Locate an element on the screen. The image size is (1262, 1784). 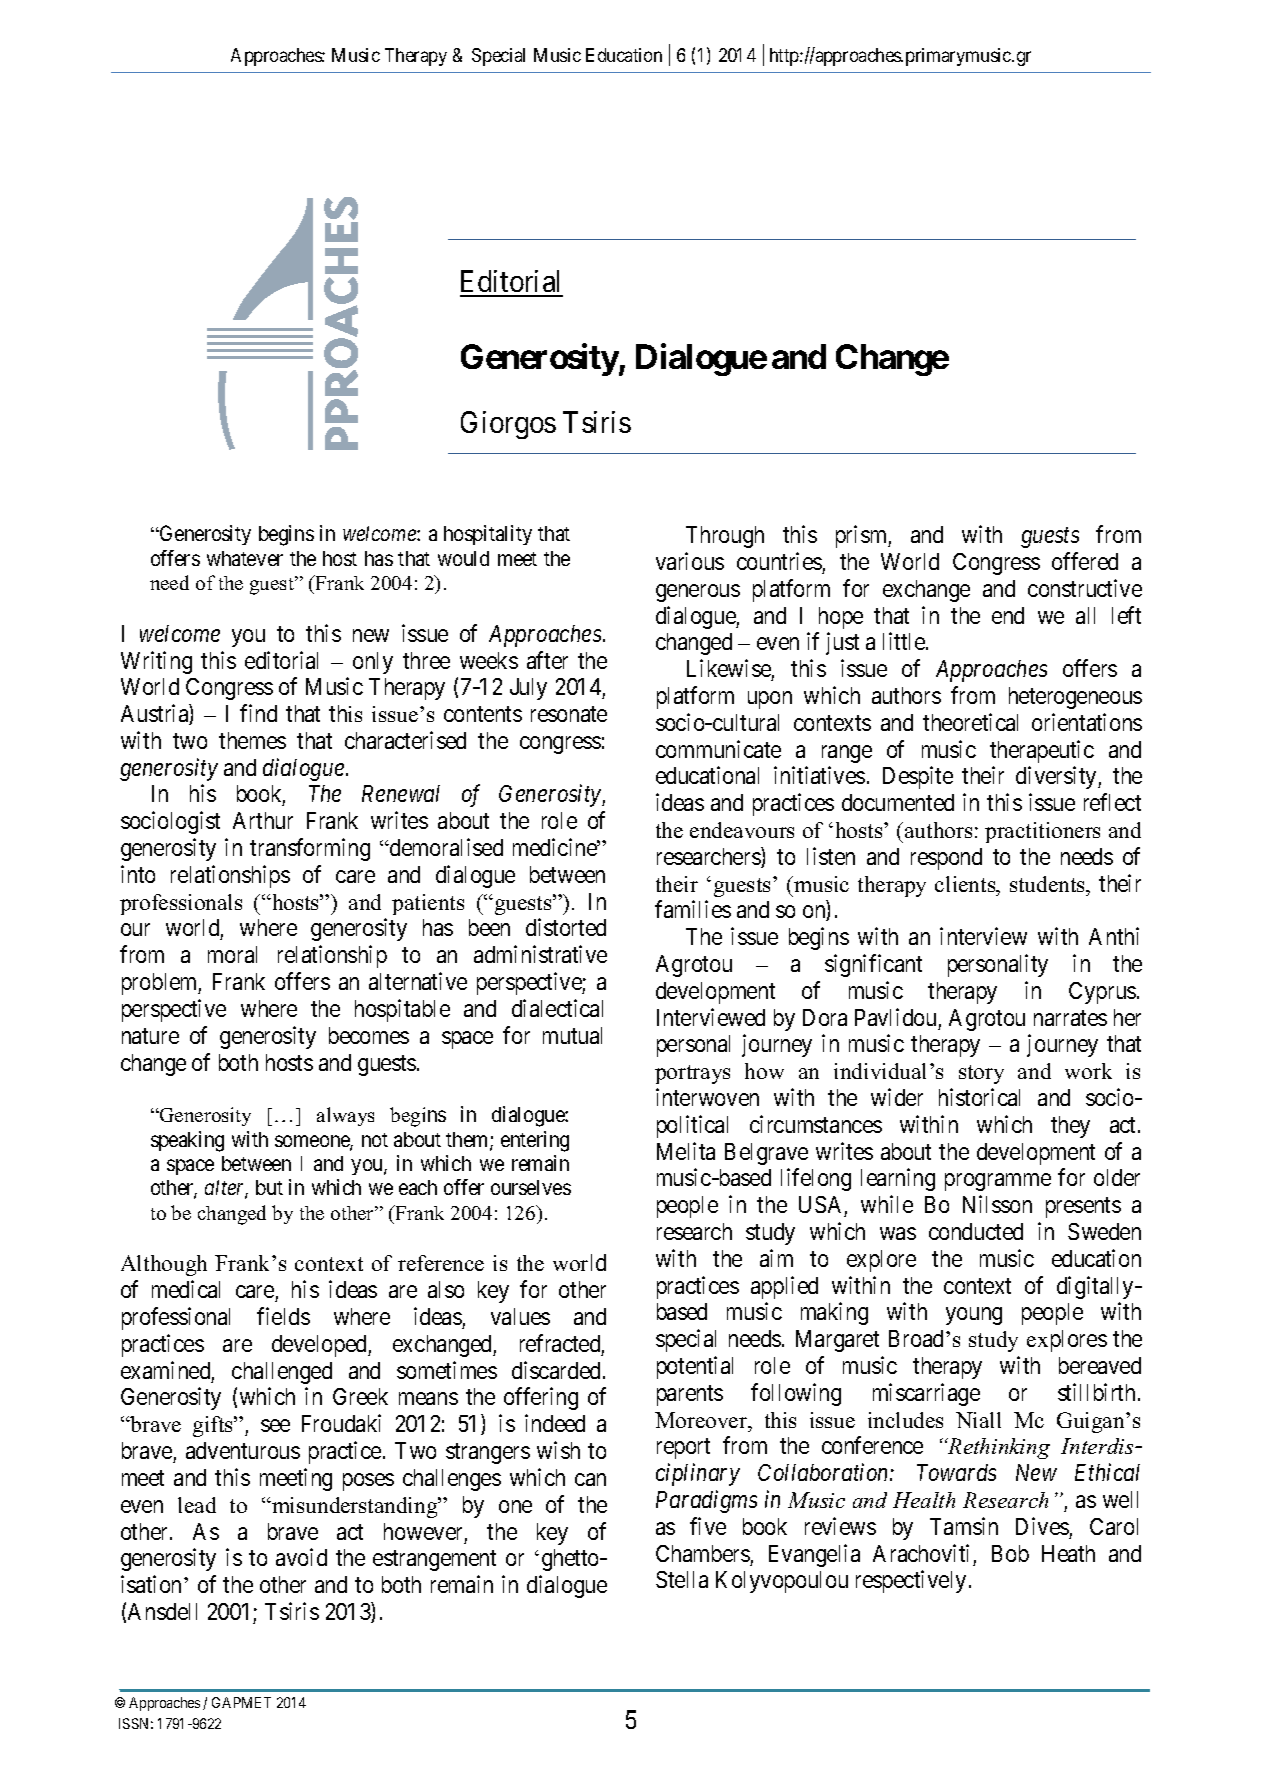
young is located at coordinates (974, 1316).
